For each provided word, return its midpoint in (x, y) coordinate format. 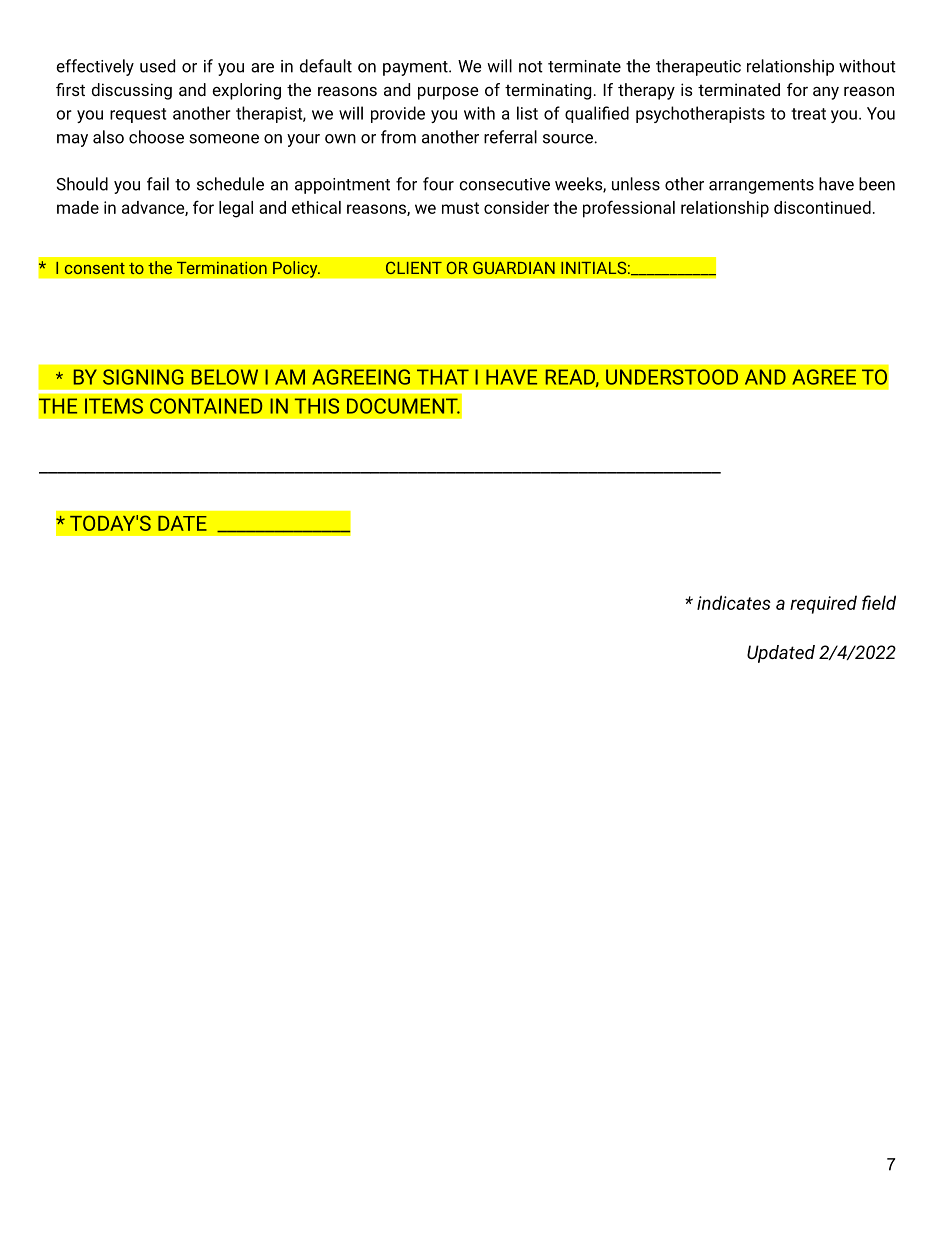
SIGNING (143, 377)
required (823, 604)
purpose (448, 93)
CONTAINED (206, 406)
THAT (443, 377)
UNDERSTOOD (672, 377)
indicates (734, 602)
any (826, 93)
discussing (132, 91)
